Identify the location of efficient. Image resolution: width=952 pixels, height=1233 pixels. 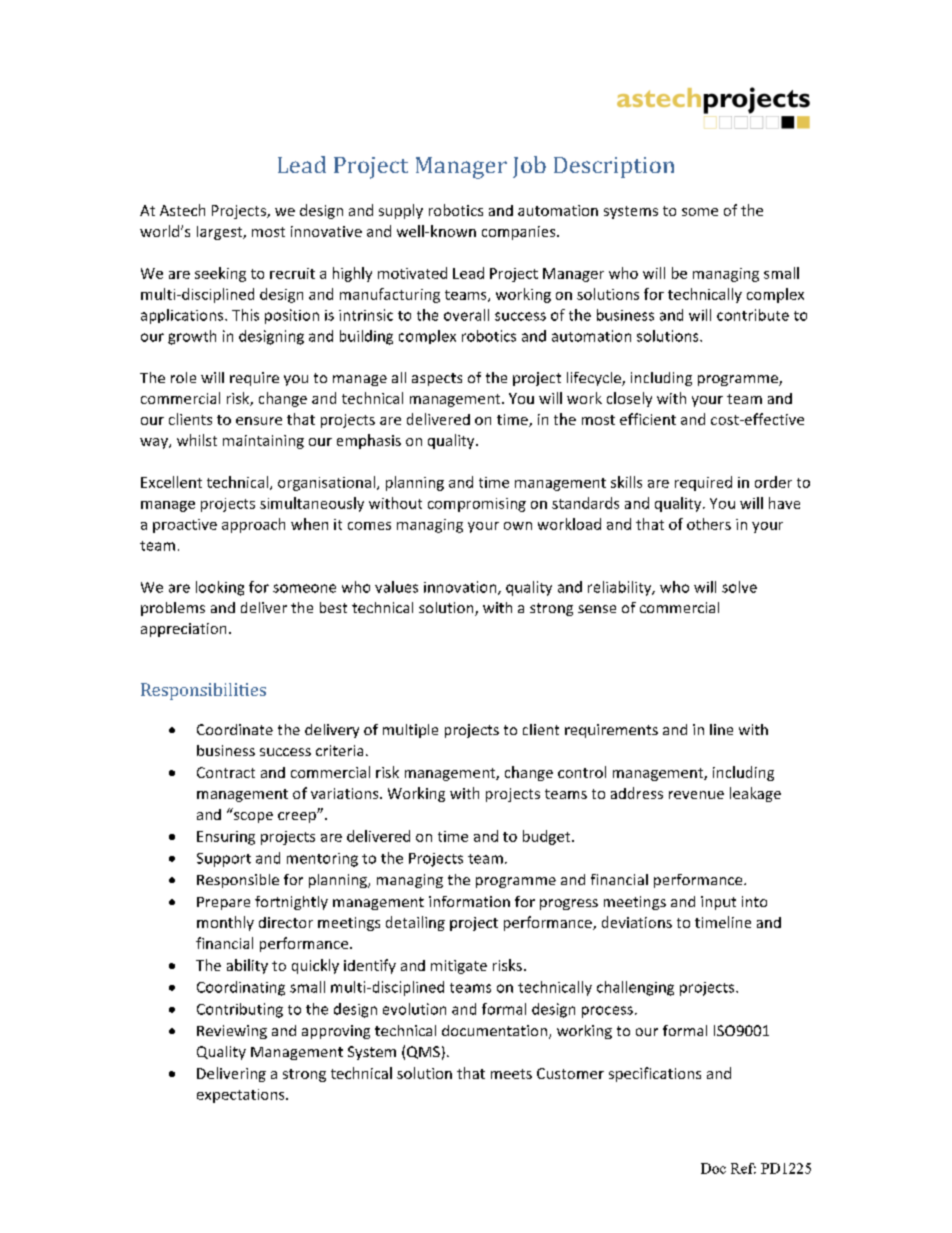
(648, 419).
